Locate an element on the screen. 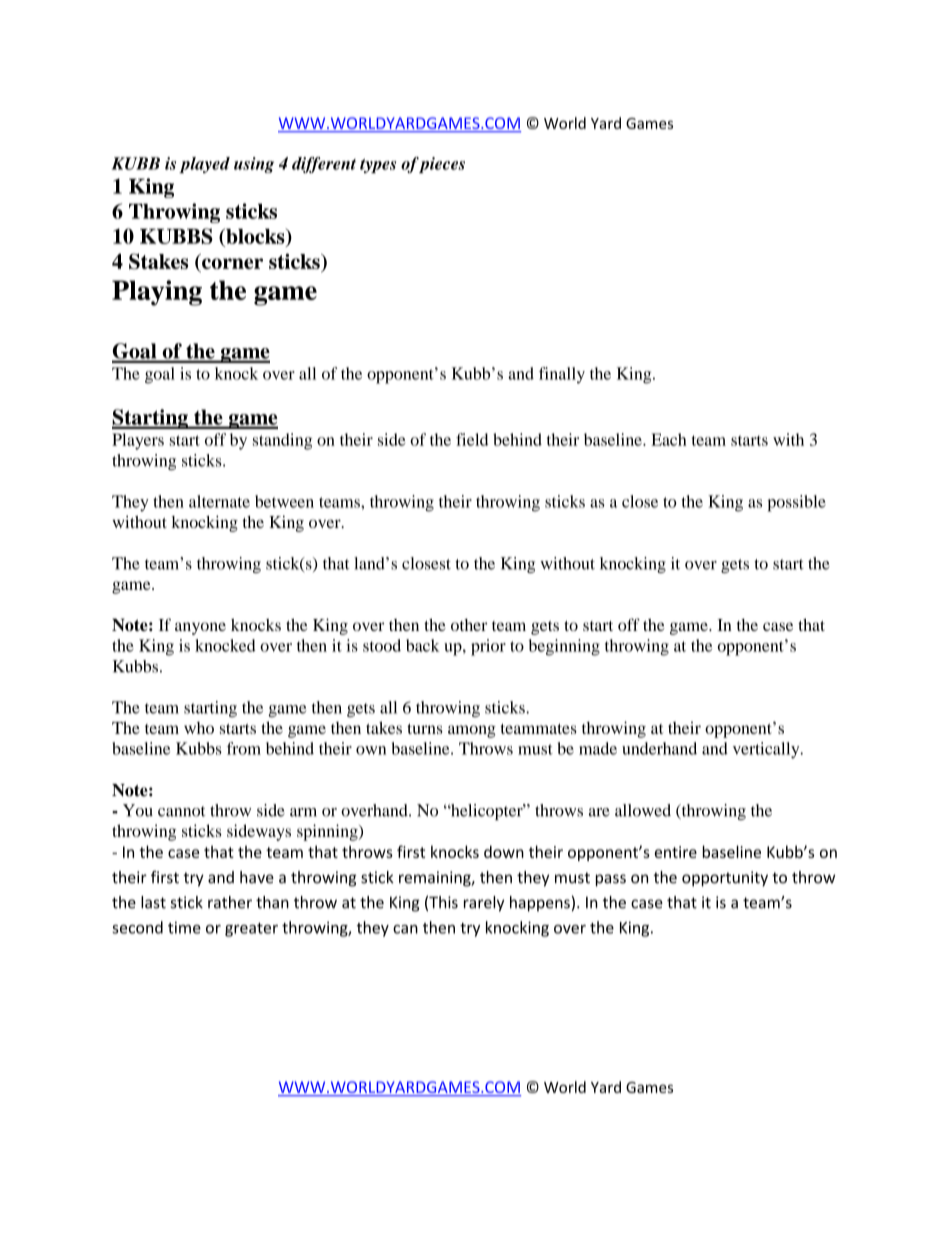  opportunity is located at coordinates (725, 879).
